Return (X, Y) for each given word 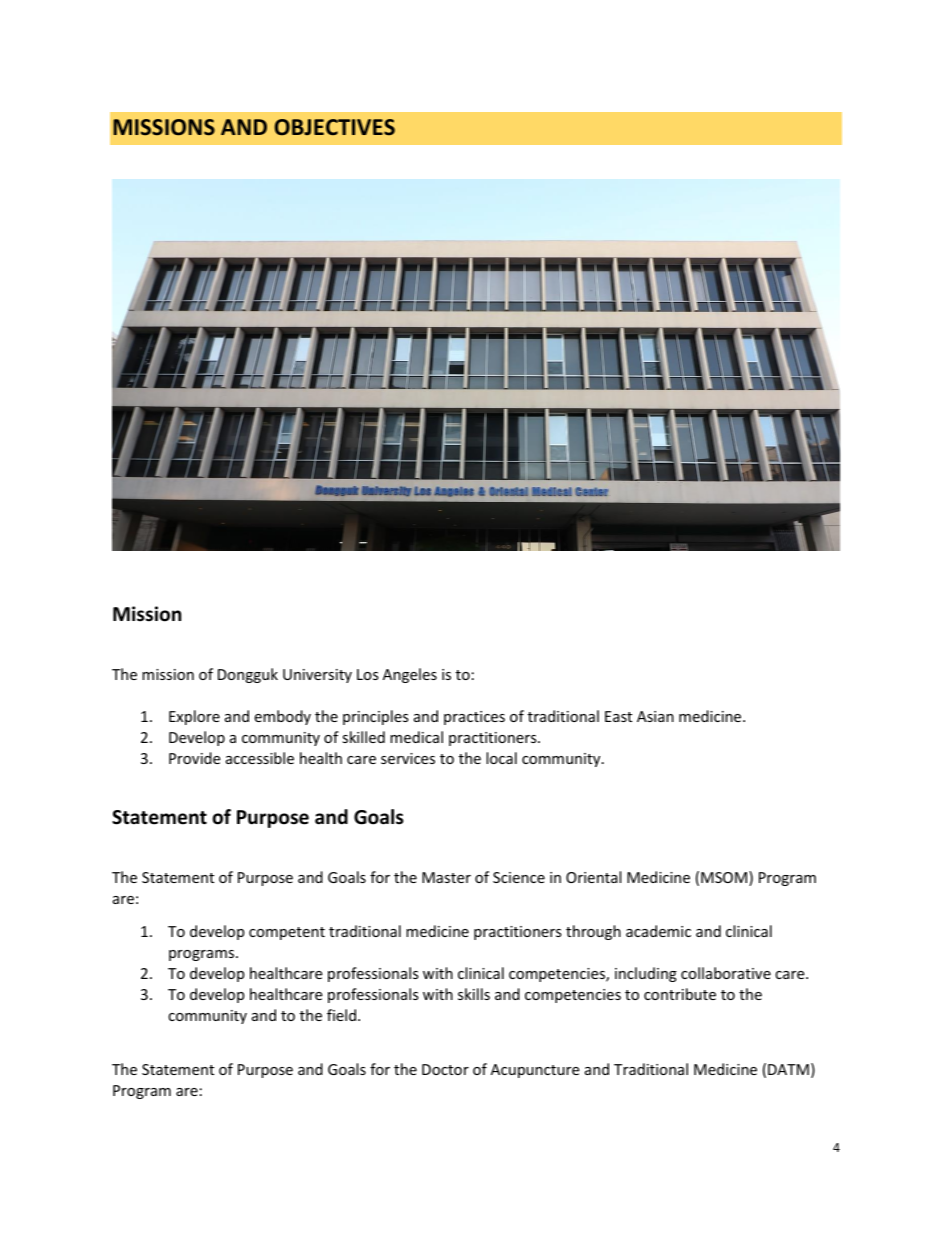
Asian (655, 716)
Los (368, 674)
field (341, 1015)
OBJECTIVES (335, 127)
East (618, 716)
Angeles (410, 675)
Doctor (445, 1069)
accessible (260, 758)
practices (474, 718)
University (317, 676)
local (501, 758)
